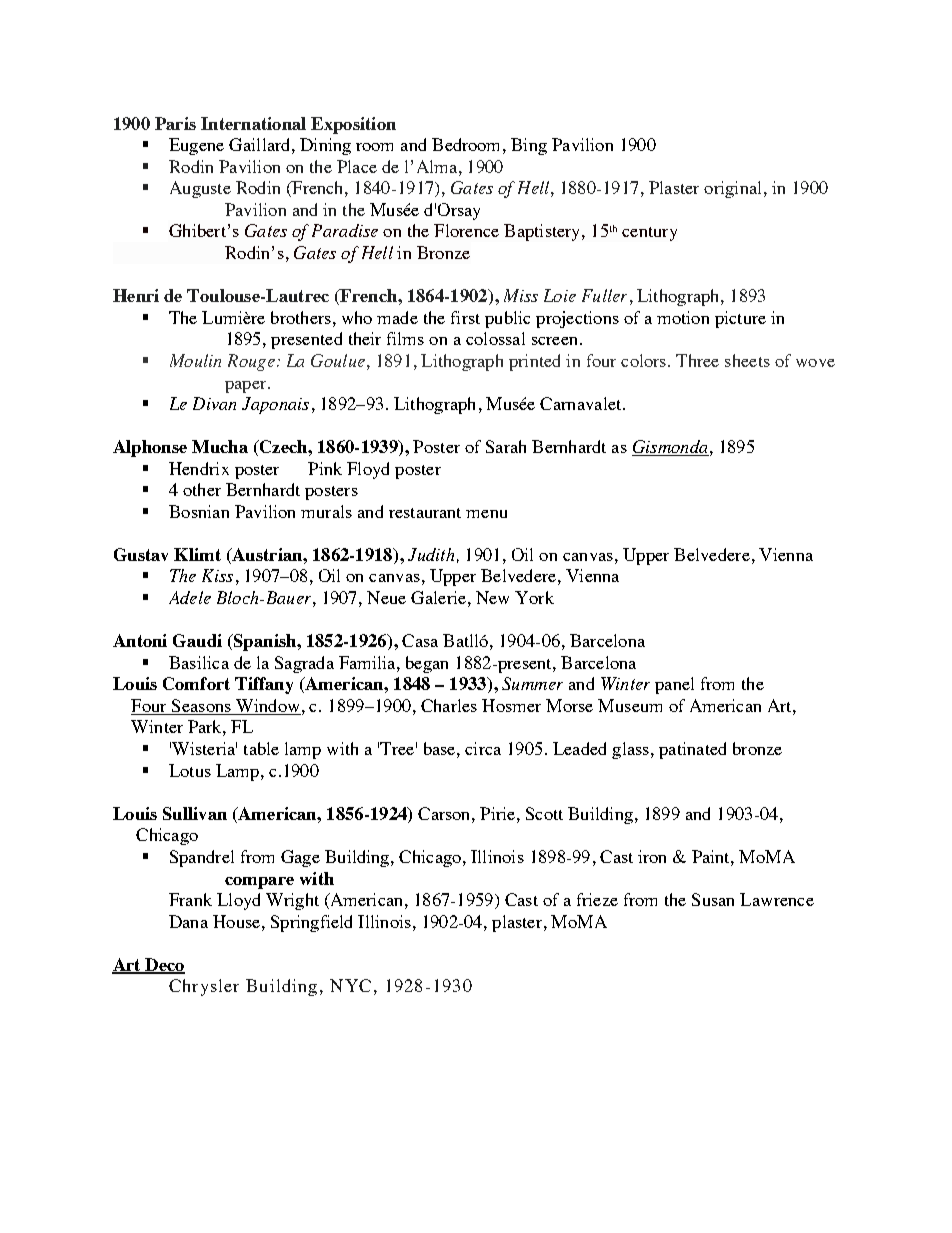 This image has height=1233, width=952. I want to click on panel, so click(674, 685).
